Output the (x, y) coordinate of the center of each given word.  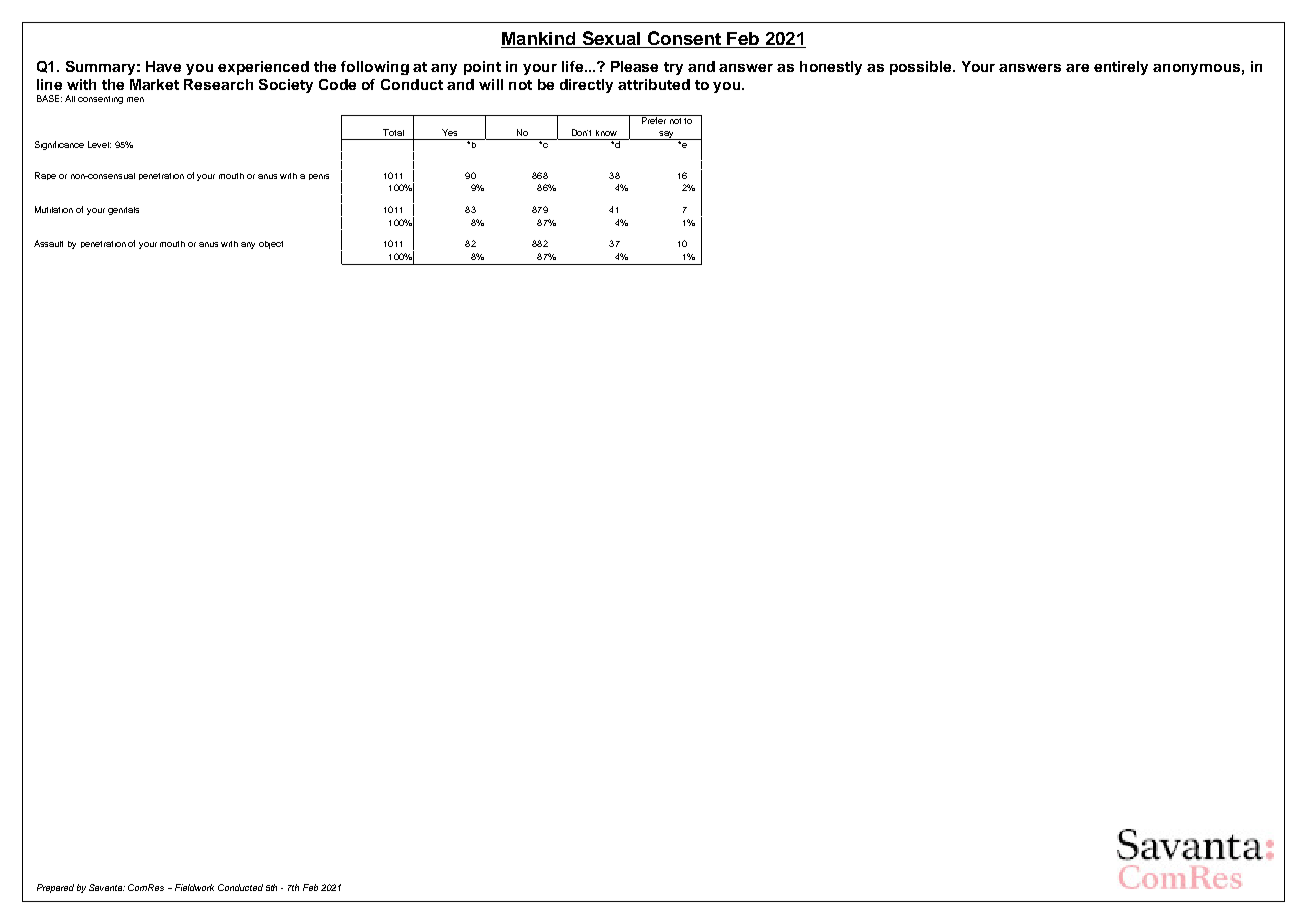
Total (393, 132)
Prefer (654, 119)
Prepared (55, 888)
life (574, 66)
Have (163, 66)
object (271, 245)
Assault (48, 243)
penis (319, 177)
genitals (123, 211)
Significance (59, 145)
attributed (654, 84)
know (606, 133)
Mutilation (54, 209)
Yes (449, 132)
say (666, 135)
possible (922, 68)
